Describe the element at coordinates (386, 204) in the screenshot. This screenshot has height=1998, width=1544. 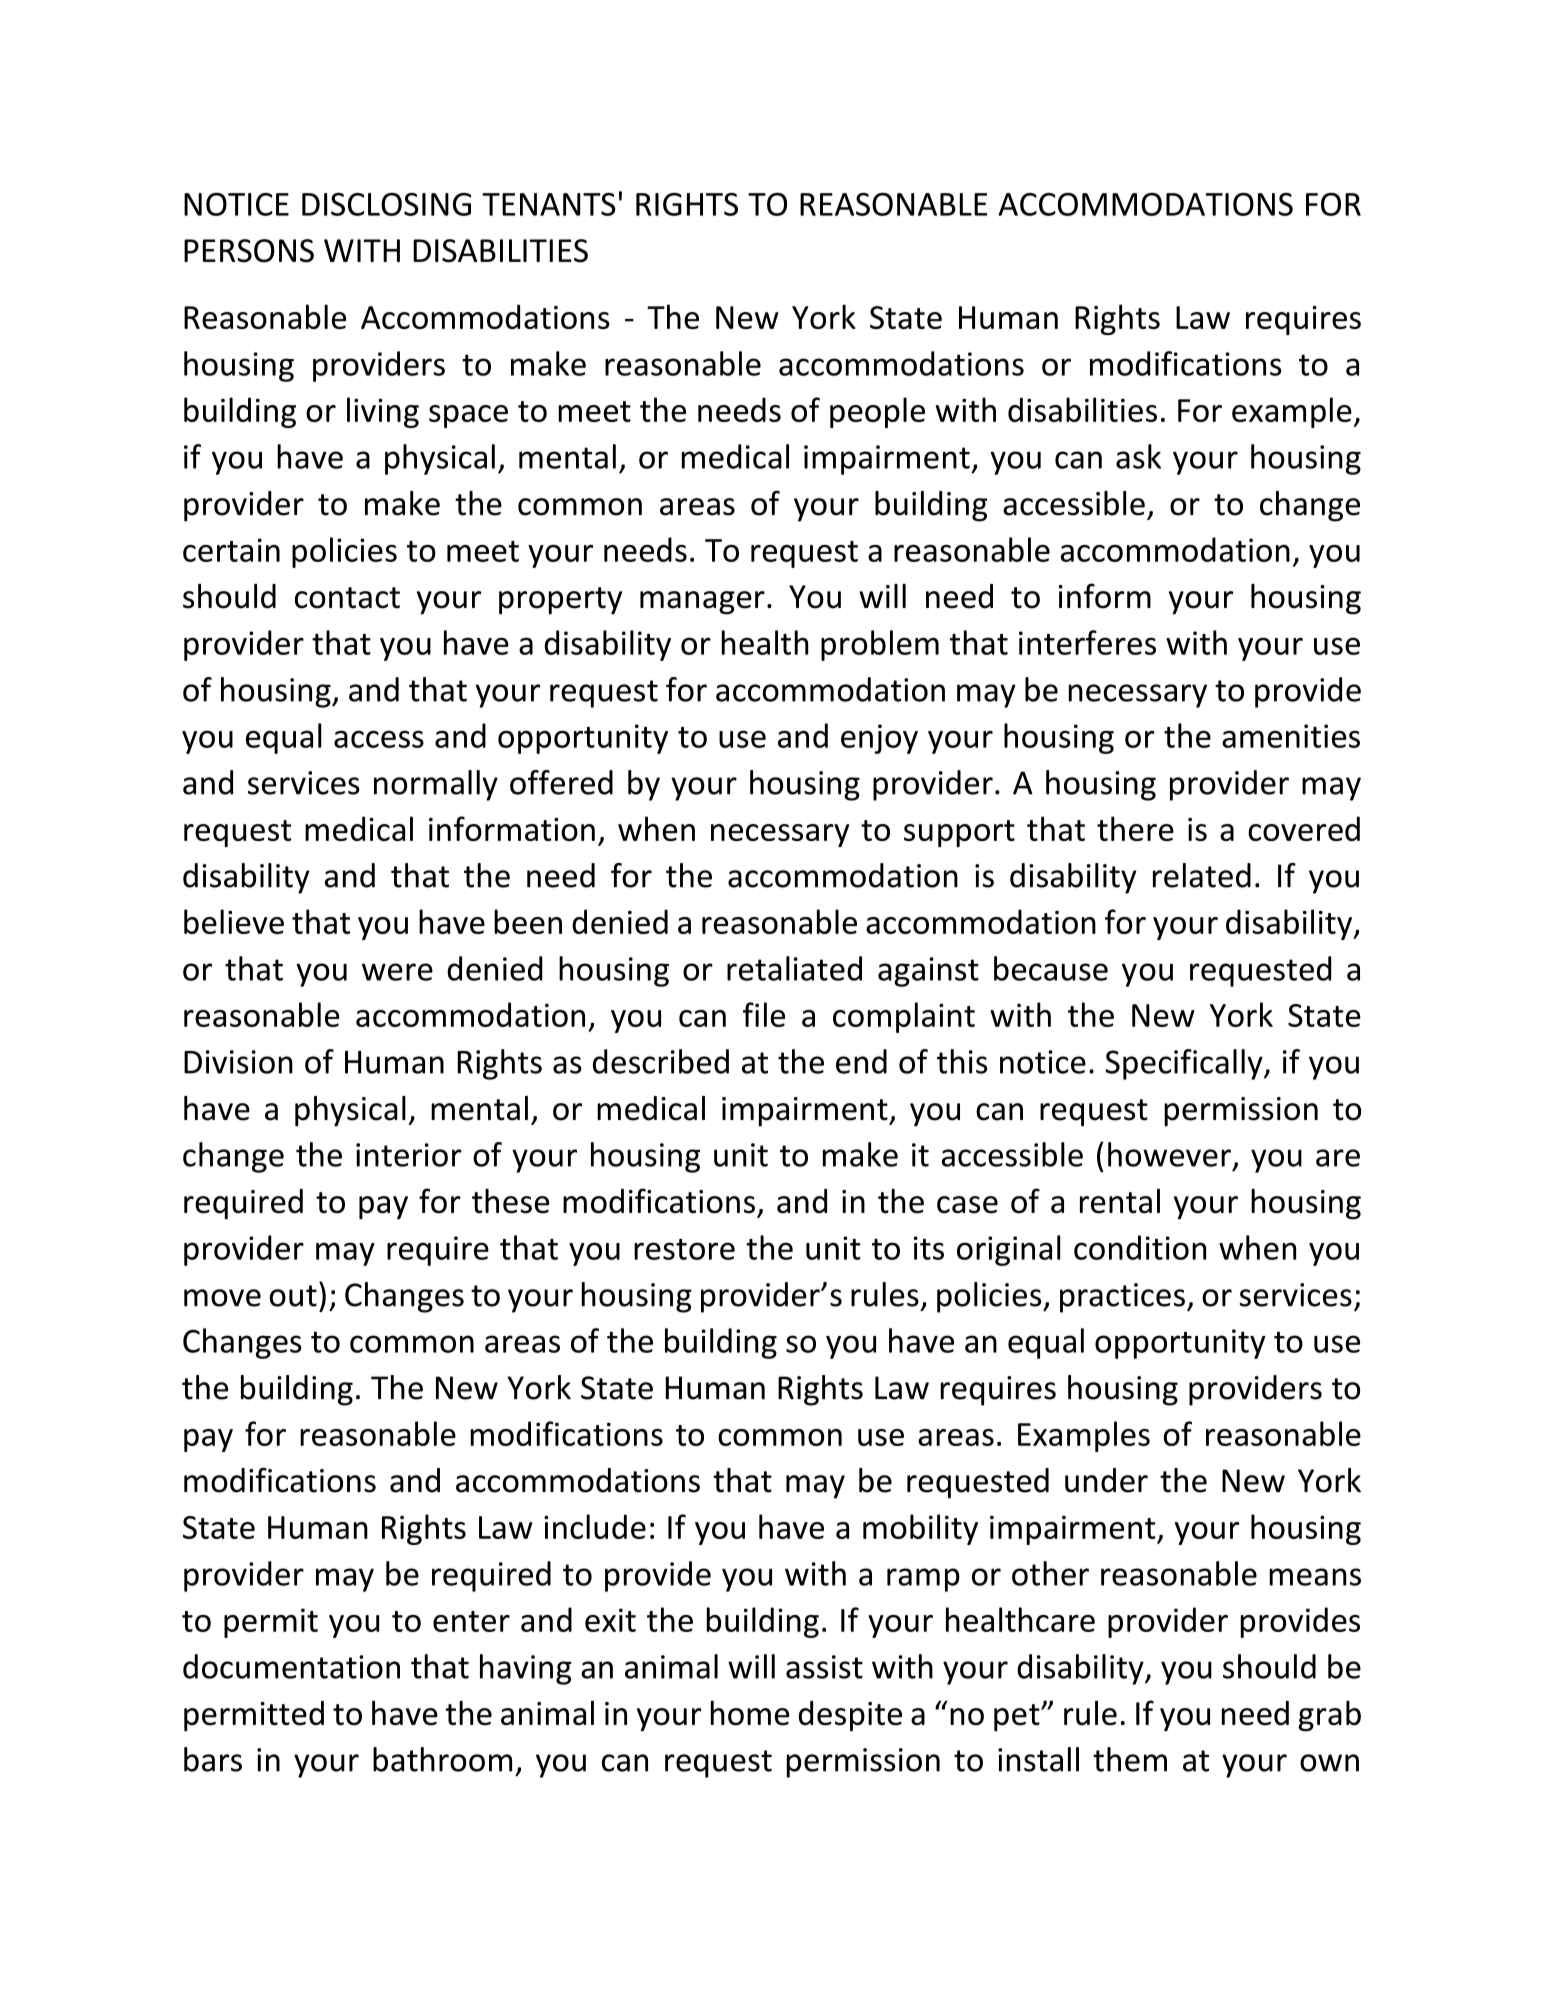
I see `DISCLOSING` at that location.
